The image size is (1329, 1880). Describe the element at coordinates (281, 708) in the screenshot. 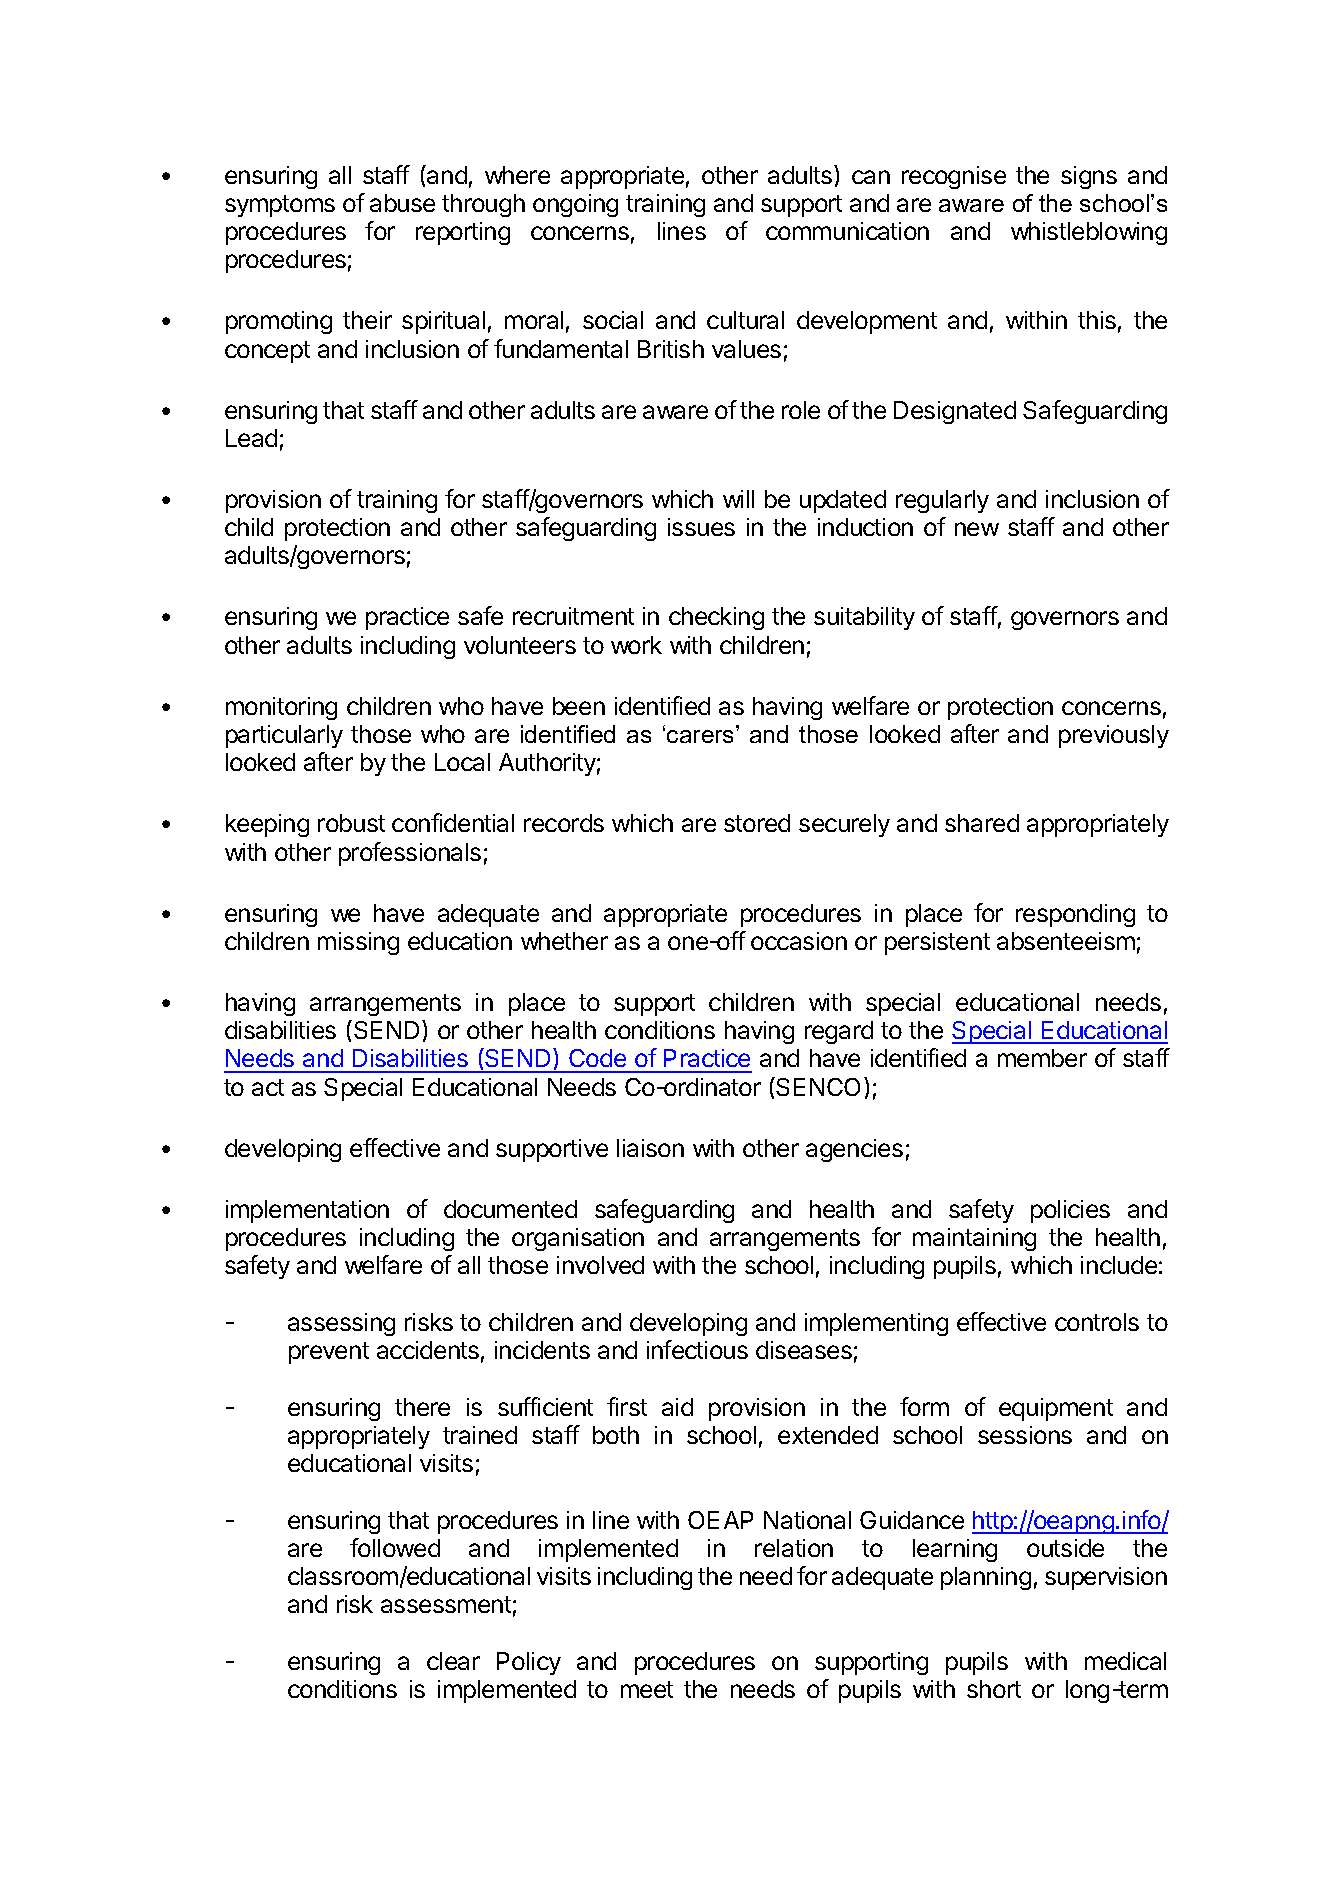

I see `monitoring` at that location.
